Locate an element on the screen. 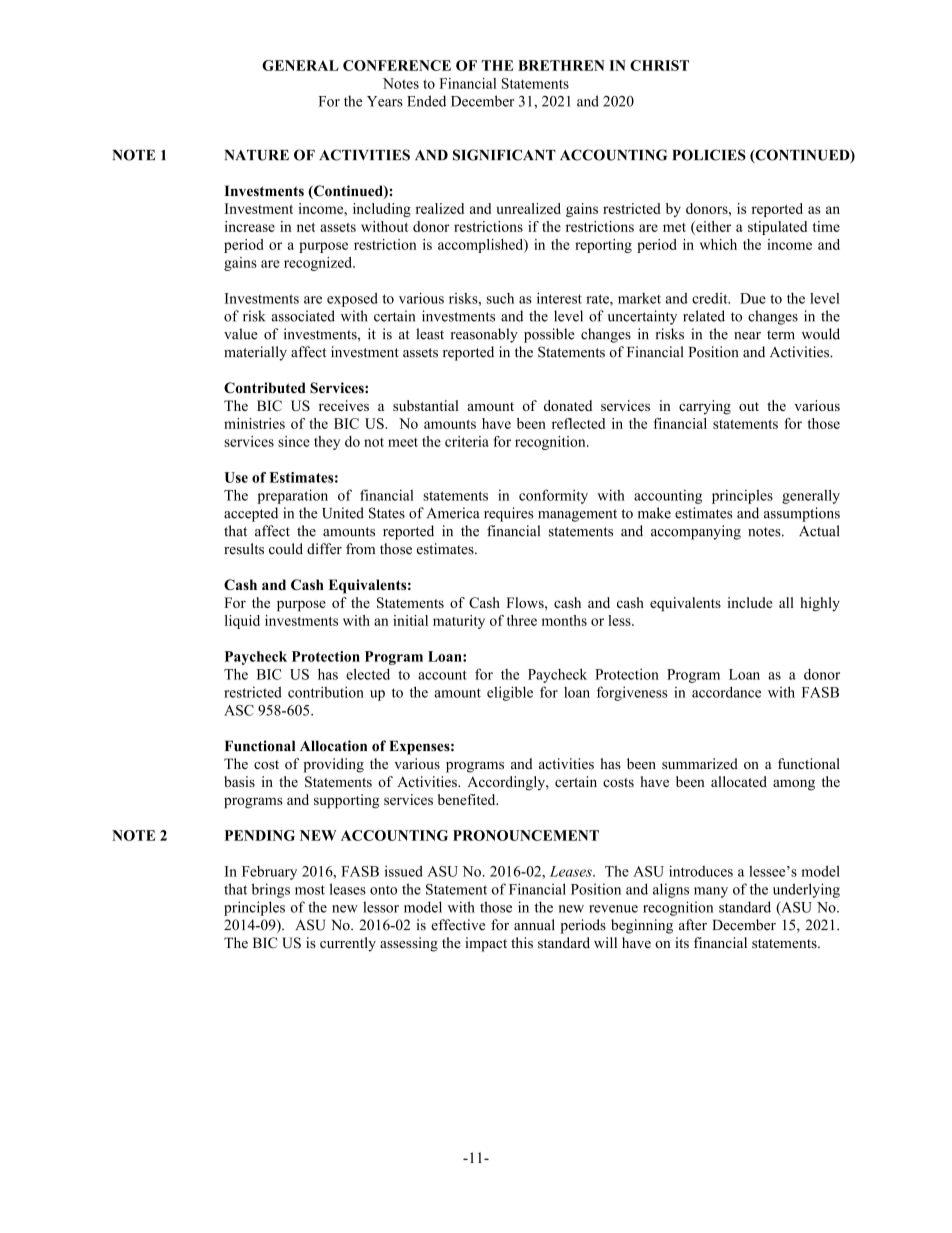  conformity is located at coordinates (553, 496).
